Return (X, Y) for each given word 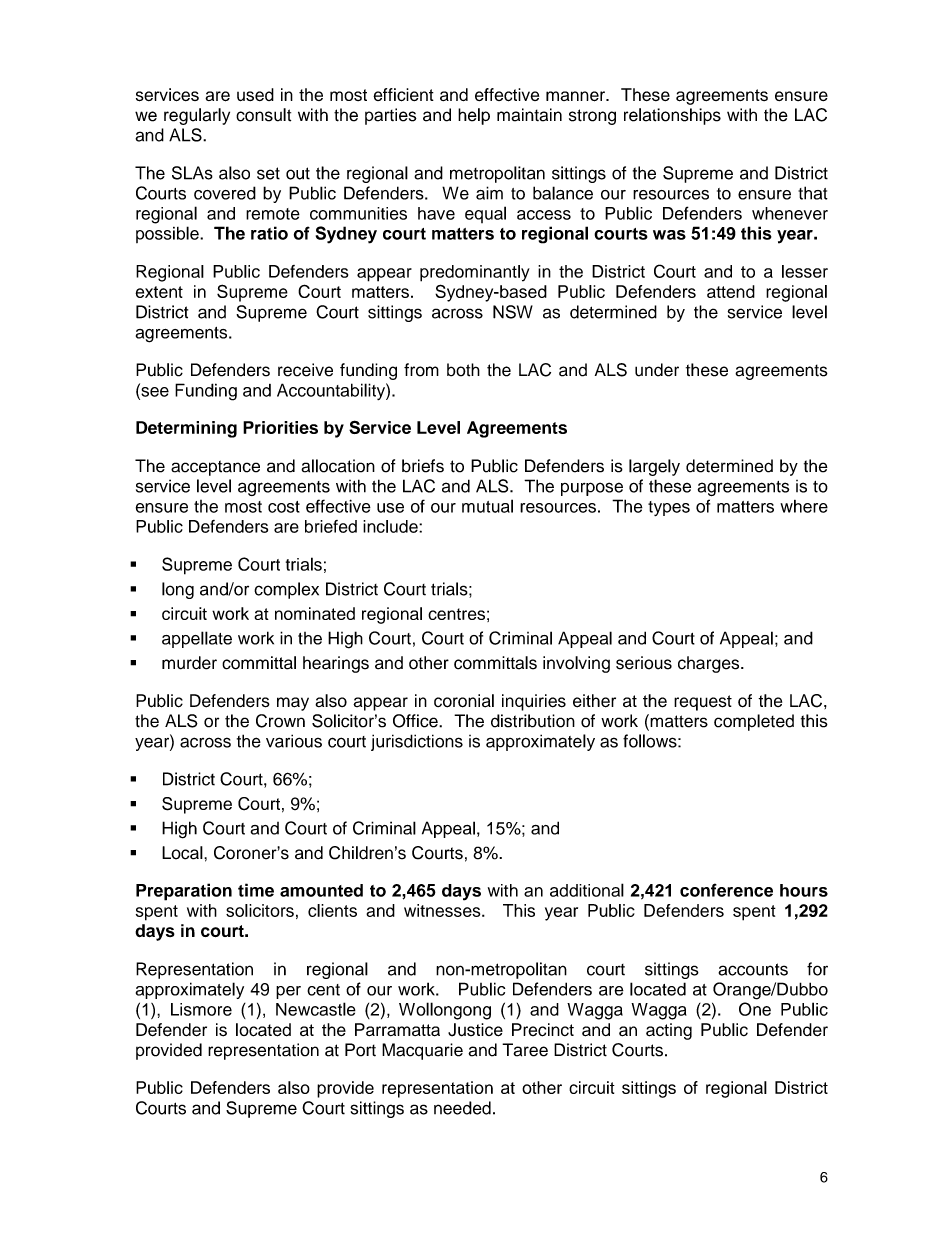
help (474, 116)
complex (286, 590)
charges (710, 664)
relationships (672, 116)
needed (462, 1108)
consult (263, 115)
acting (669, 1031)
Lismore (201, 1009)
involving (576, 664)
